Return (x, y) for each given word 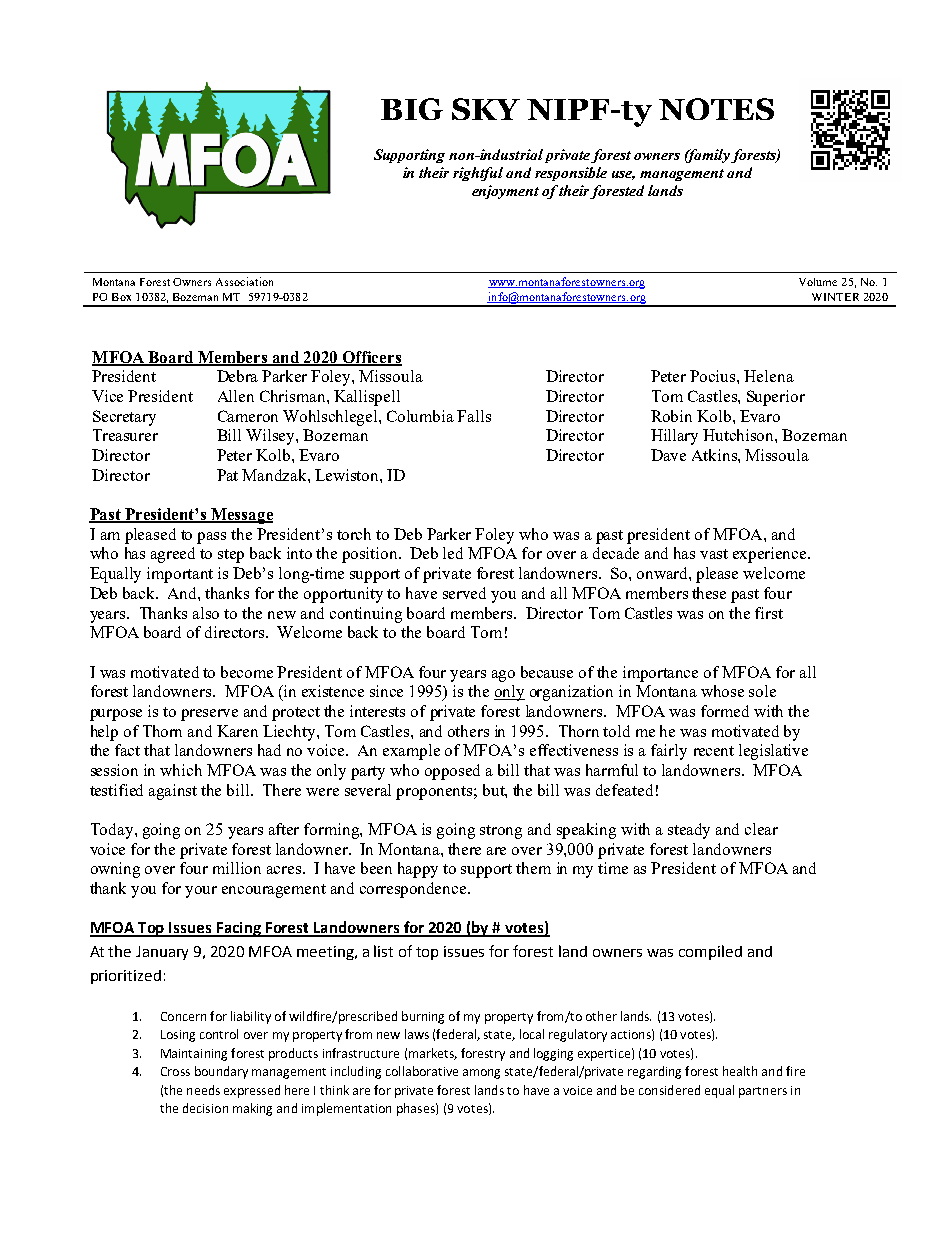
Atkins (715, 455)
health (740, 1071)
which (181, 770)
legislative (773, 752)
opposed (452, 772)
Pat (227, 475)
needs (203, 1090)
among (481, 1074)
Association (244, 281)
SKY (486, 109)
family (707, 156)
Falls (474, 416)
